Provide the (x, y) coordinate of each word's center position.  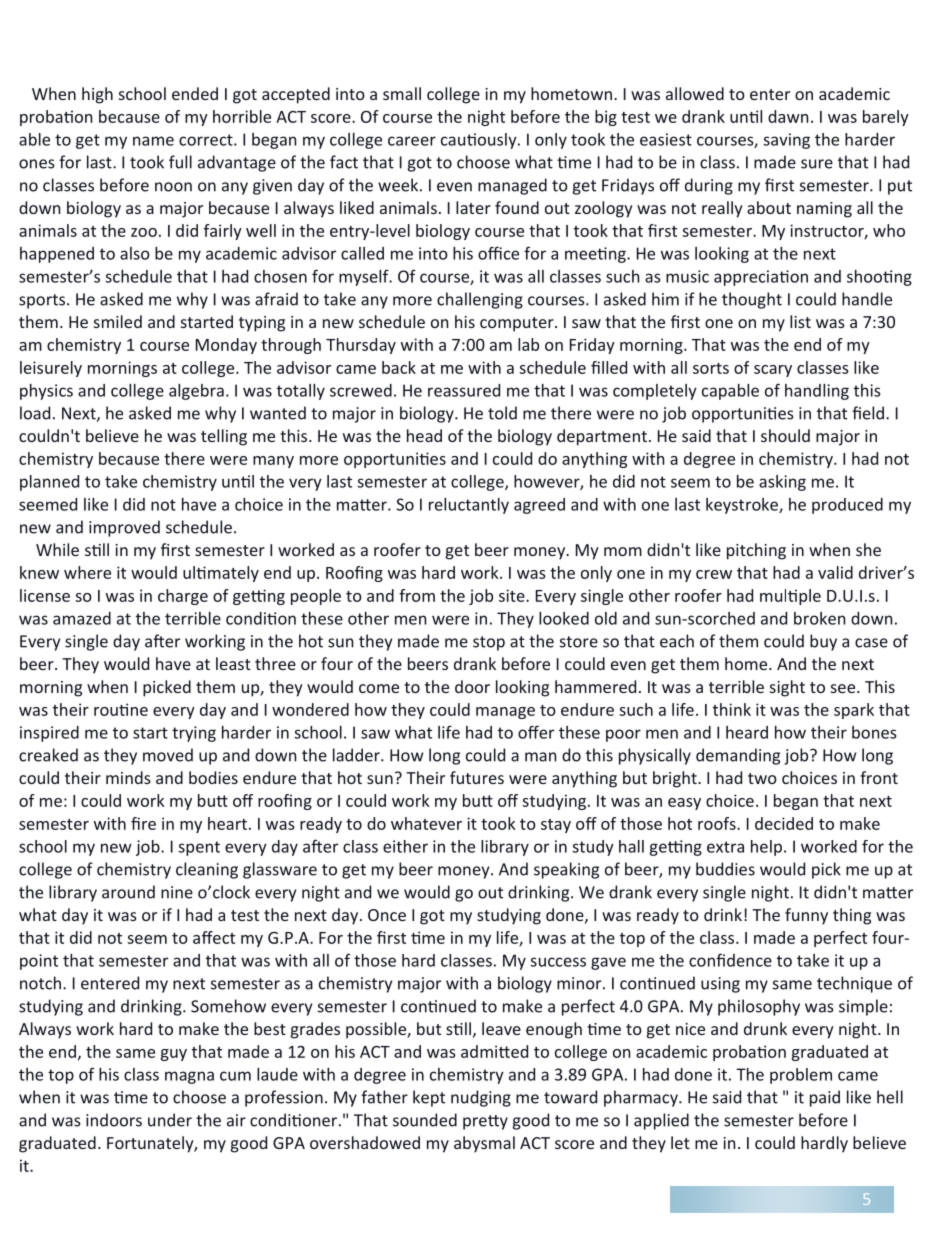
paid (825, 1098)
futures (477, 777)
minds (128, 777)
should (785, 435)
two (762, 778)
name (153, 141)
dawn (788, 116)
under (170, 1120)
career (412, 141)
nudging (481, 1098)
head (424, 435)
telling (224, 437)
